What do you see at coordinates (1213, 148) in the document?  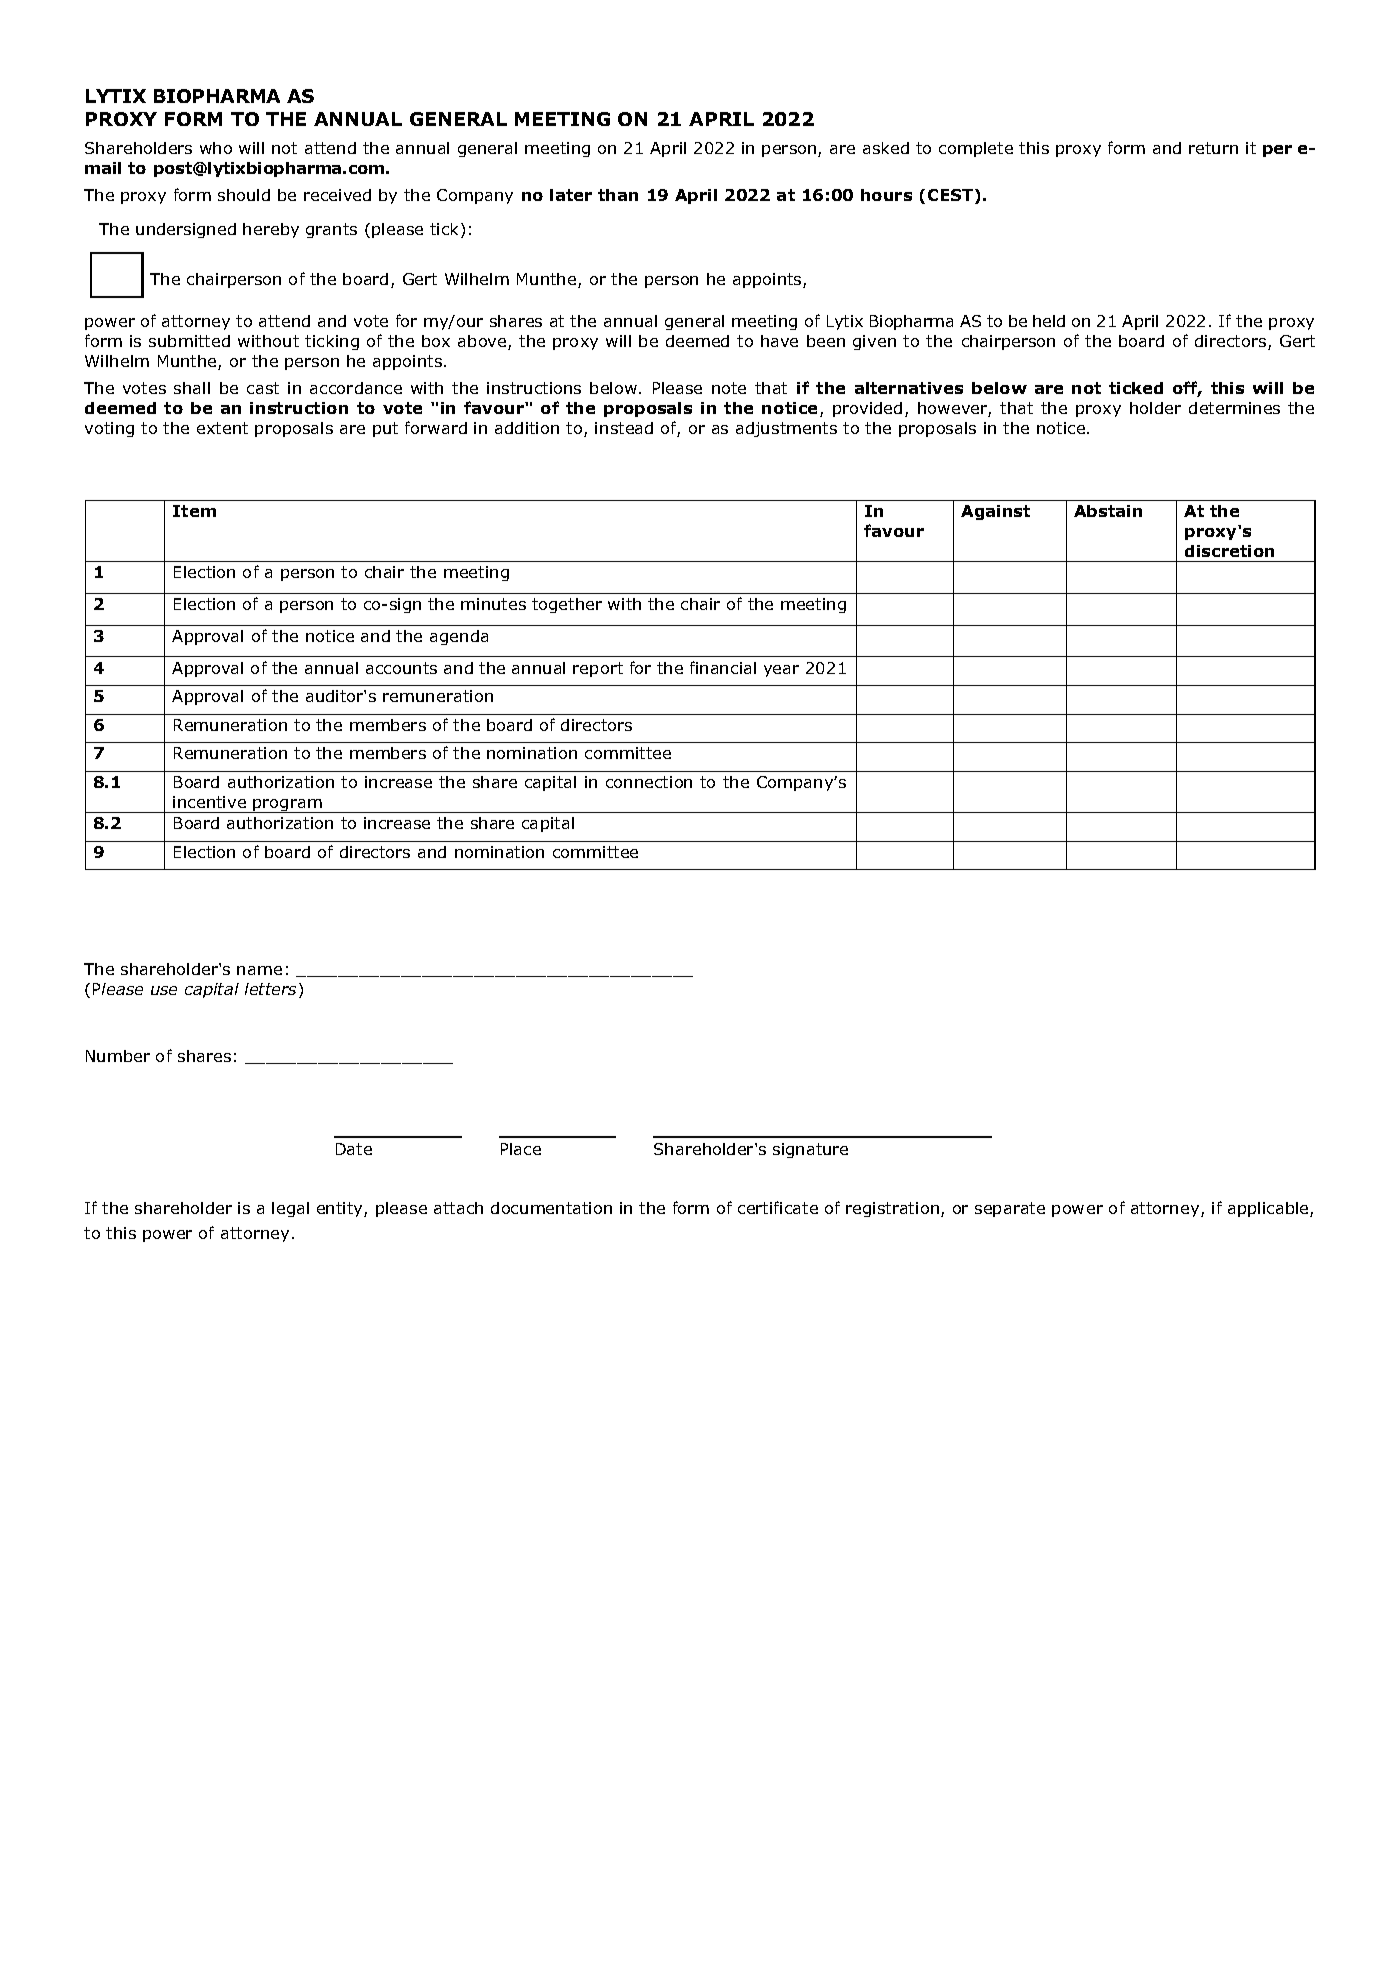 I see `return` at bounding box center [1213, 148].
